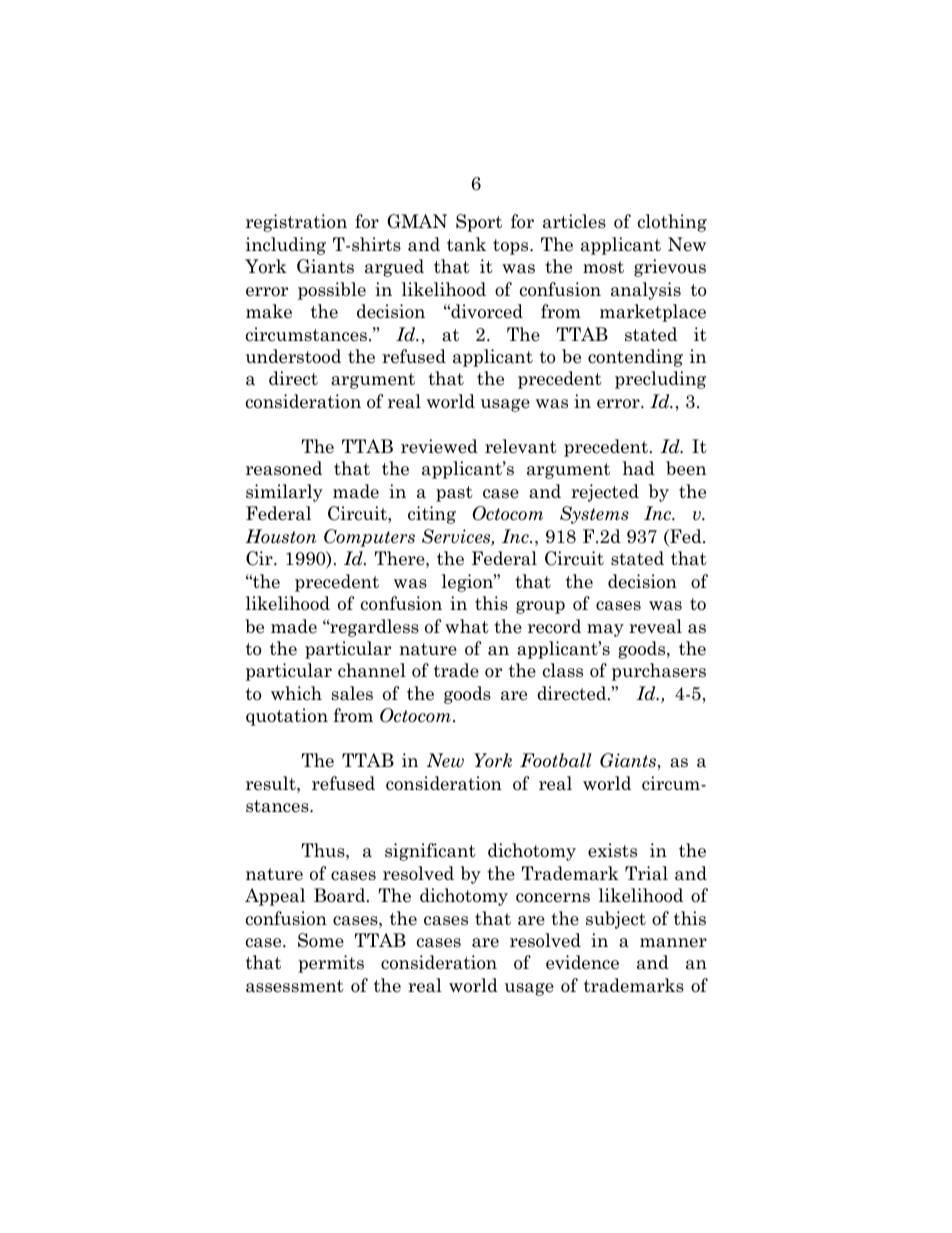 This screenshot has height=1233, width=952. Describe the element at coordinates (466, 244) in the screenshot. I see `tank` at that location.
